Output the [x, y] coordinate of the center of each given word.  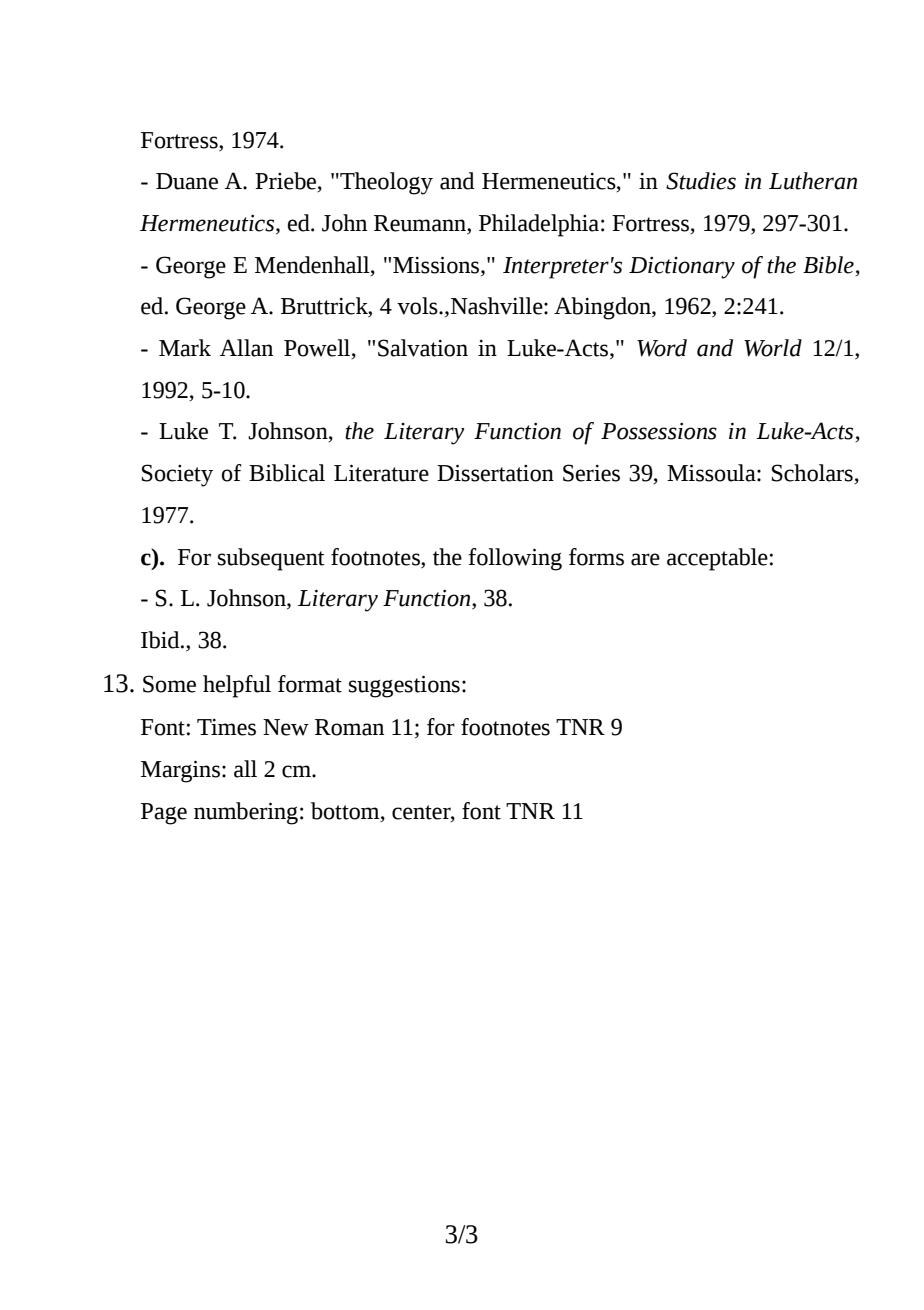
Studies [701, 181]
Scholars [813, 474]
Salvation [423, 348]
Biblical [287, 473]
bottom [346, 811]
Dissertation [495, 473]
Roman [349, 727]
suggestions [404, 686]
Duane [187, 181]
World [773, 348]
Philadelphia [539, 225]
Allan [246, 348]
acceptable [717, 559]
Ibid [161, 640]
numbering [246, 813]
